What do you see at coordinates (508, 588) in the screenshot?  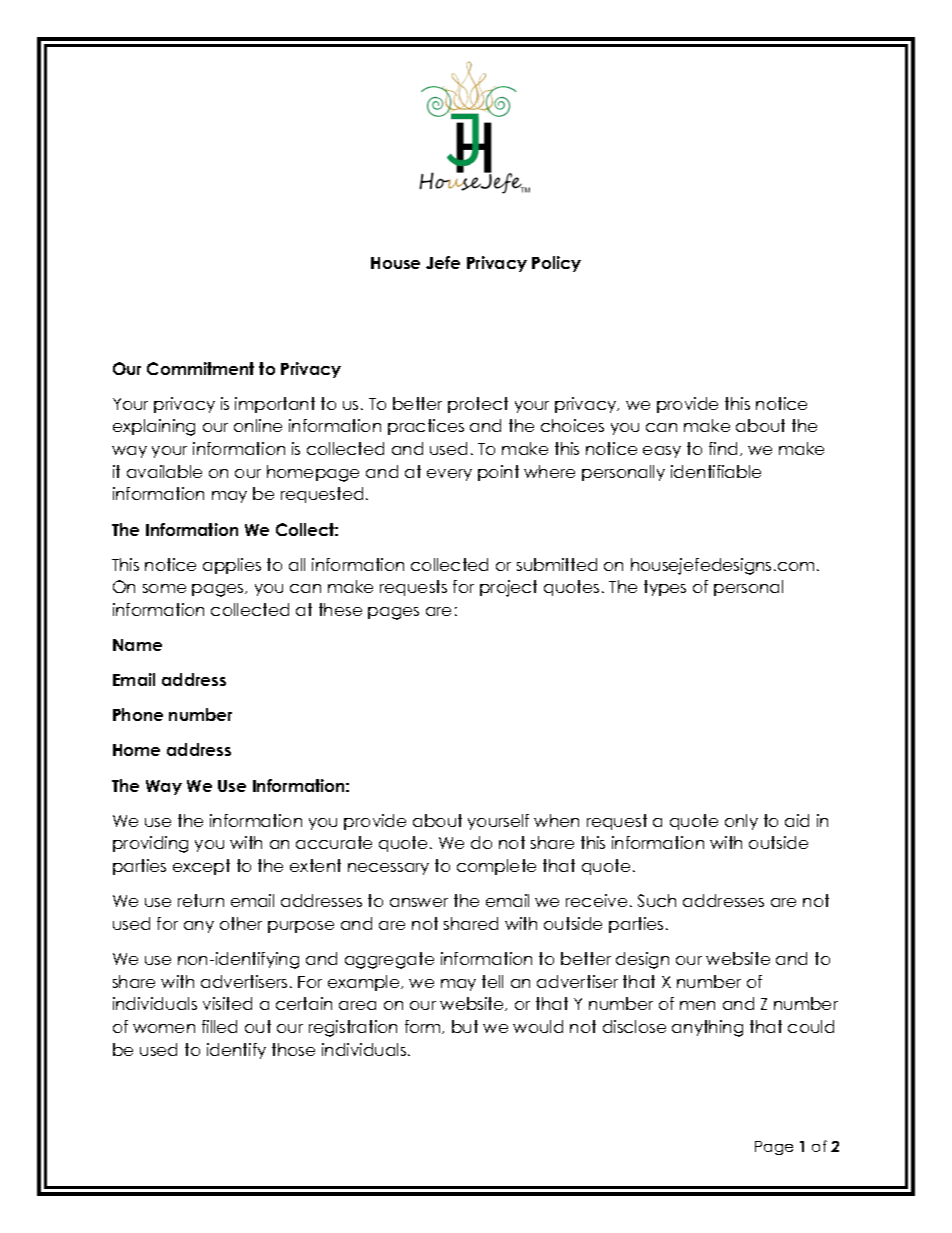 I see `project` at bounding box center [508, 588].
